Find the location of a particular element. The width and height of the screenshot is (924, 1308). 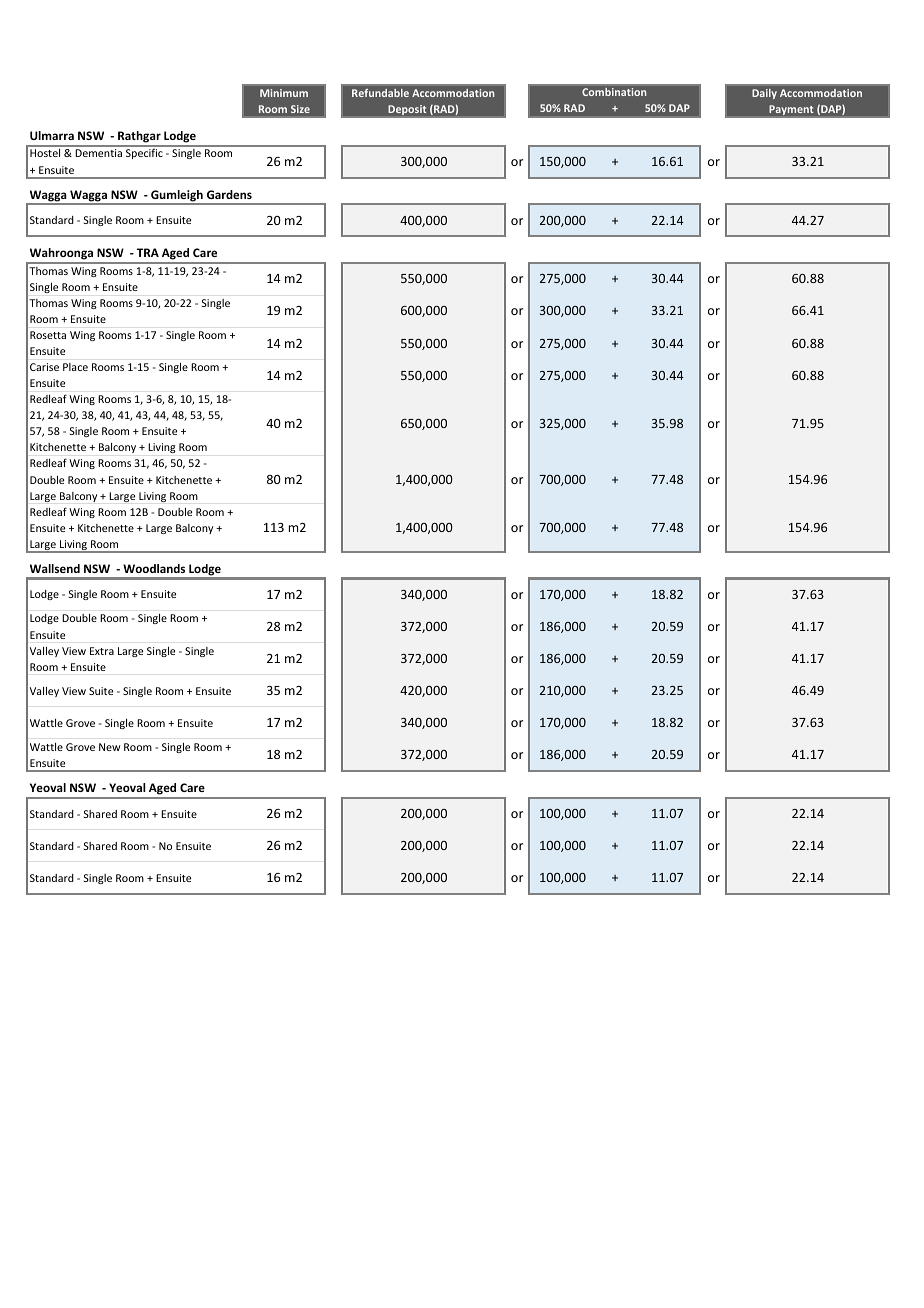

Size is located at coordinates (300, 109).
